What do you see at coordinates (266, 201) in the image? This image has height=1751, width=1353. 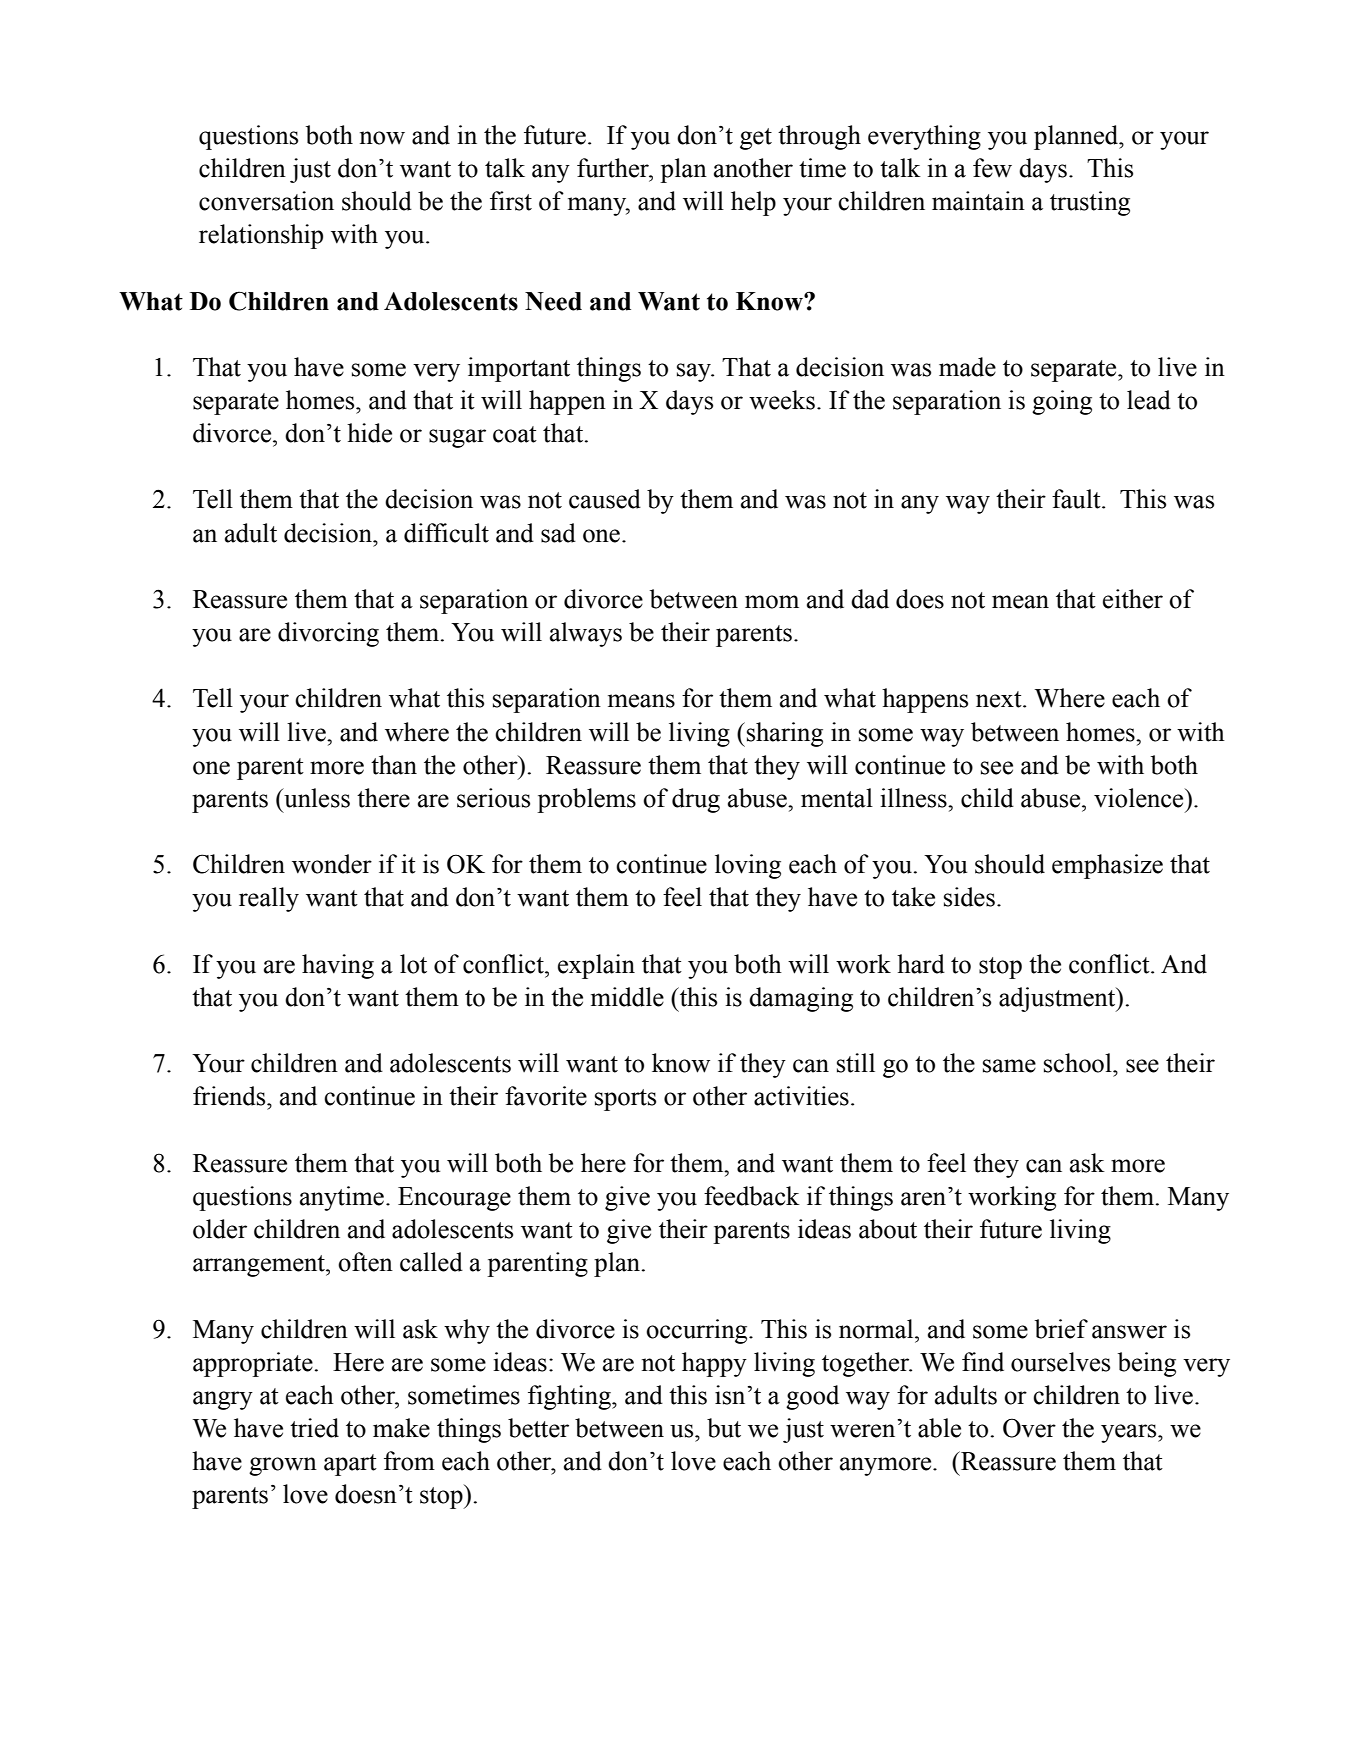 I see `conversation` at bounding box center [266, 201].
